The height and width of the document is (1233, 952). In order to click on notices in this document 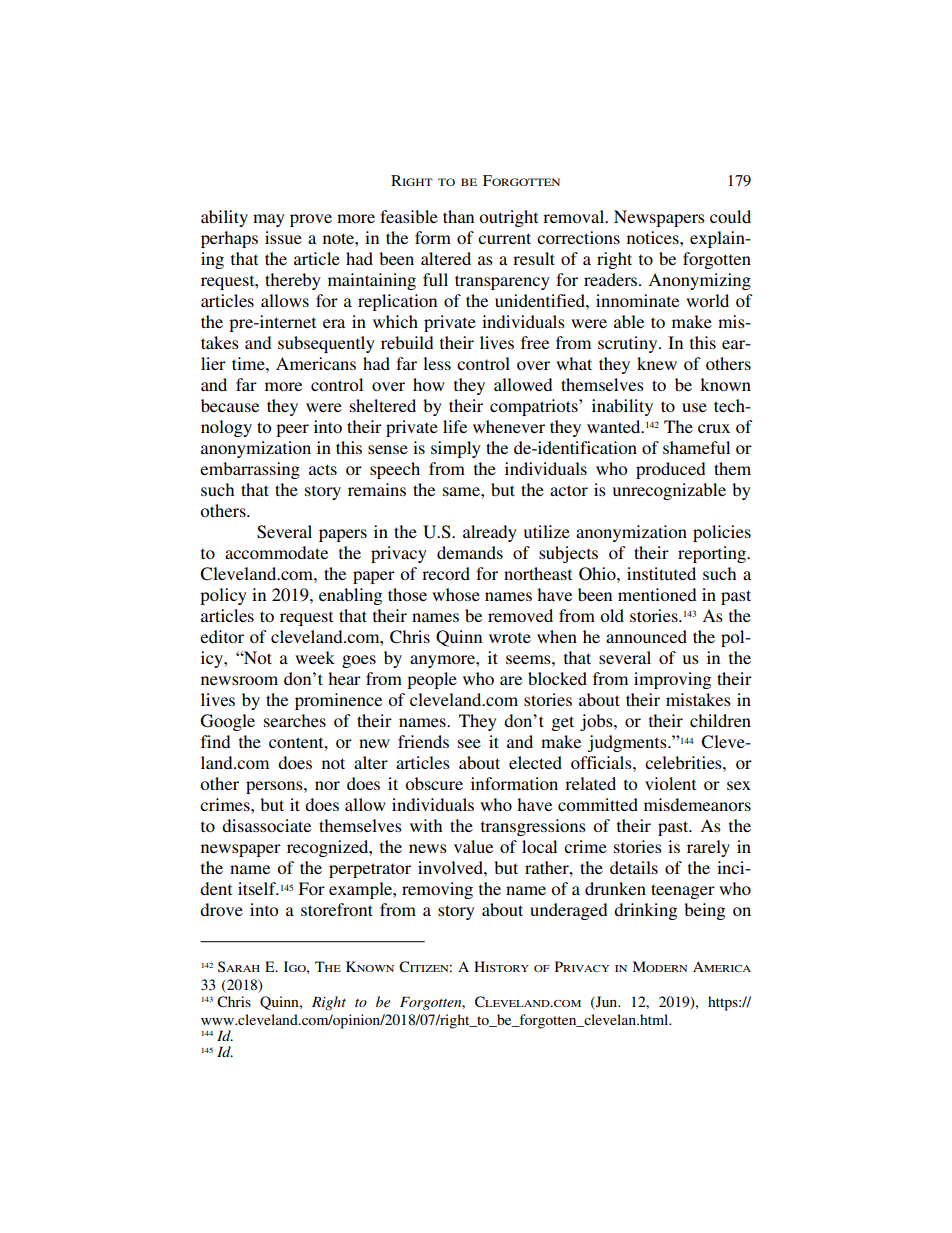, I will do `click(654, 237)`.
